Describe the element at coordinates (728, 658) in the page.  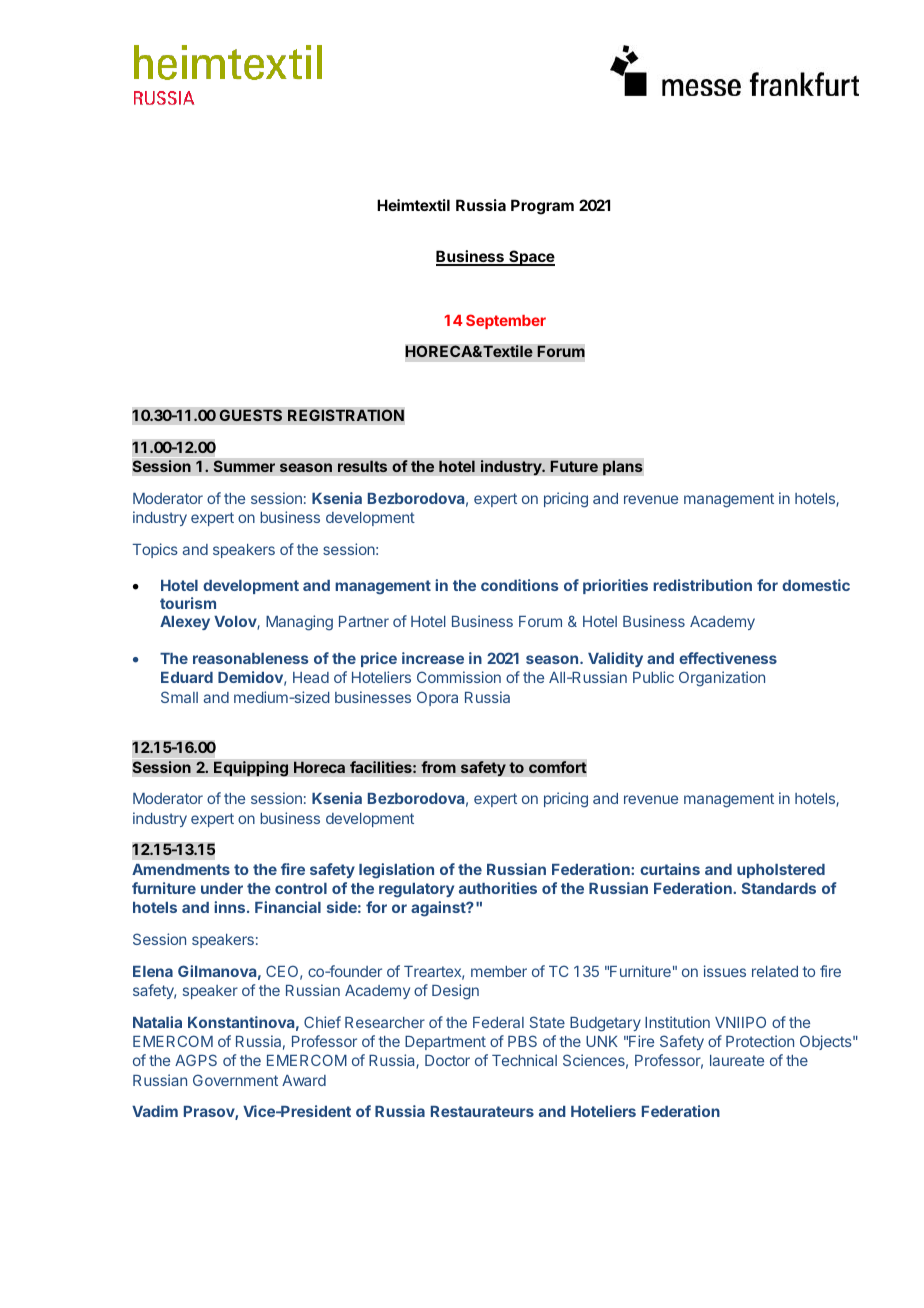
I see `effectiveness` at that location.
